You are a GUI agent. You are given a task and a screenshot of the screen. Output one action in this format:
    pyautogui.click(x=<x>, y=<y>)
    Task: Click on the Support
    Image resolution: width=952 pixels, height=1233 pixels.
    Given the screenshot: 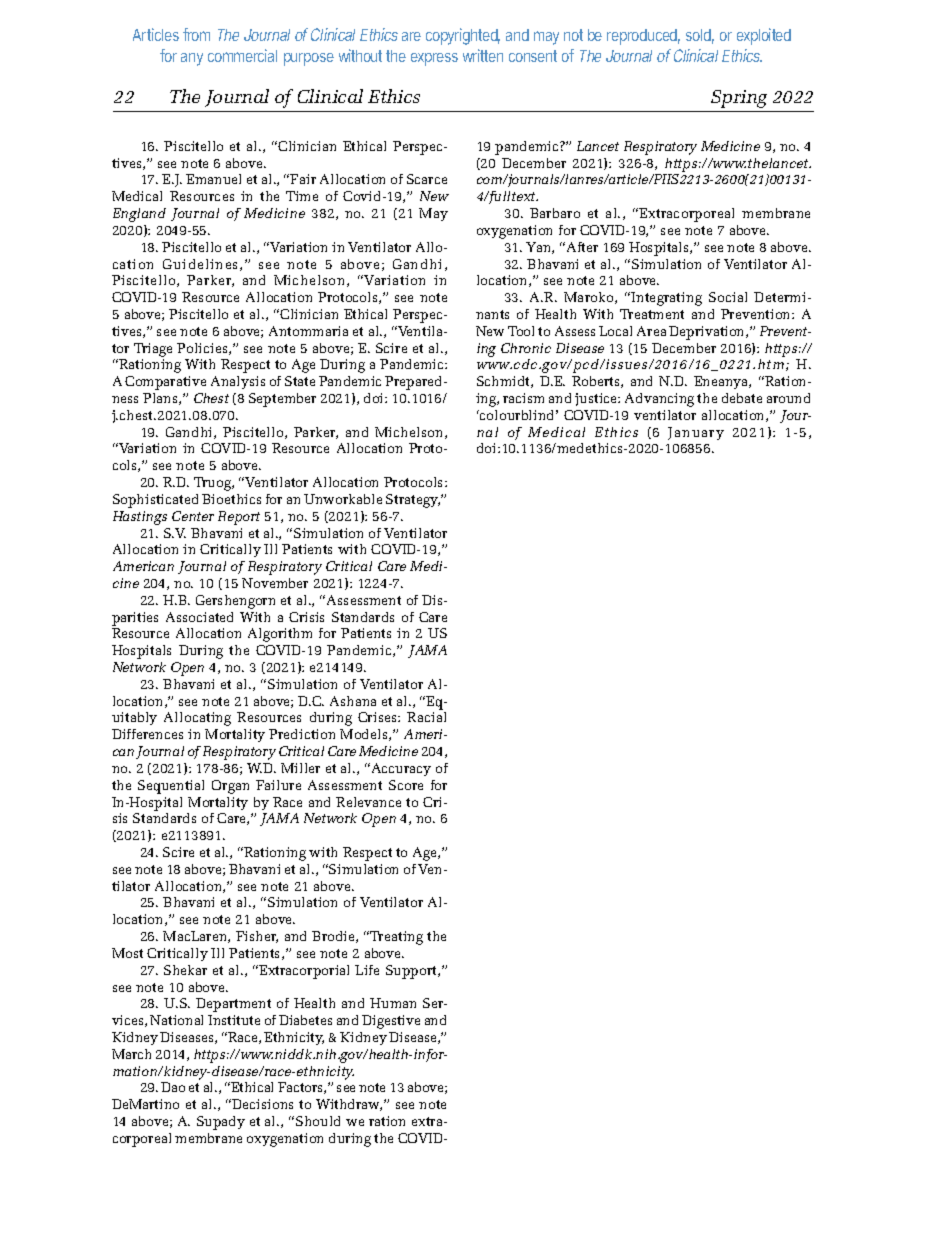 What is the action you would take?
    pyautogui.click(x=412, y=972)
